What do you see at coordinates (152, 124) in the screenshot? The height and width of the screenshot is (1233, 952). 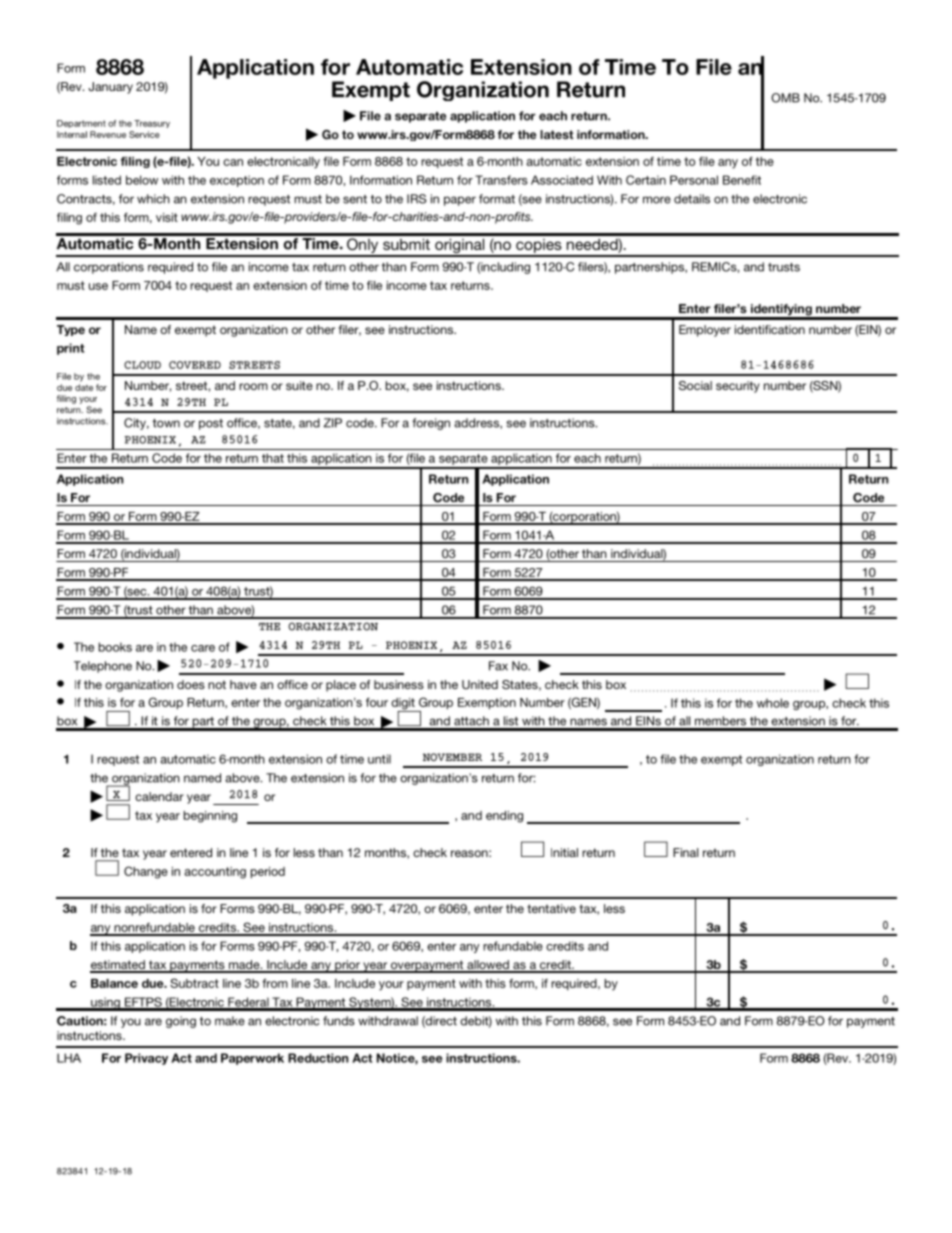 I see `Treasury` at bounding box center [152, 124].
